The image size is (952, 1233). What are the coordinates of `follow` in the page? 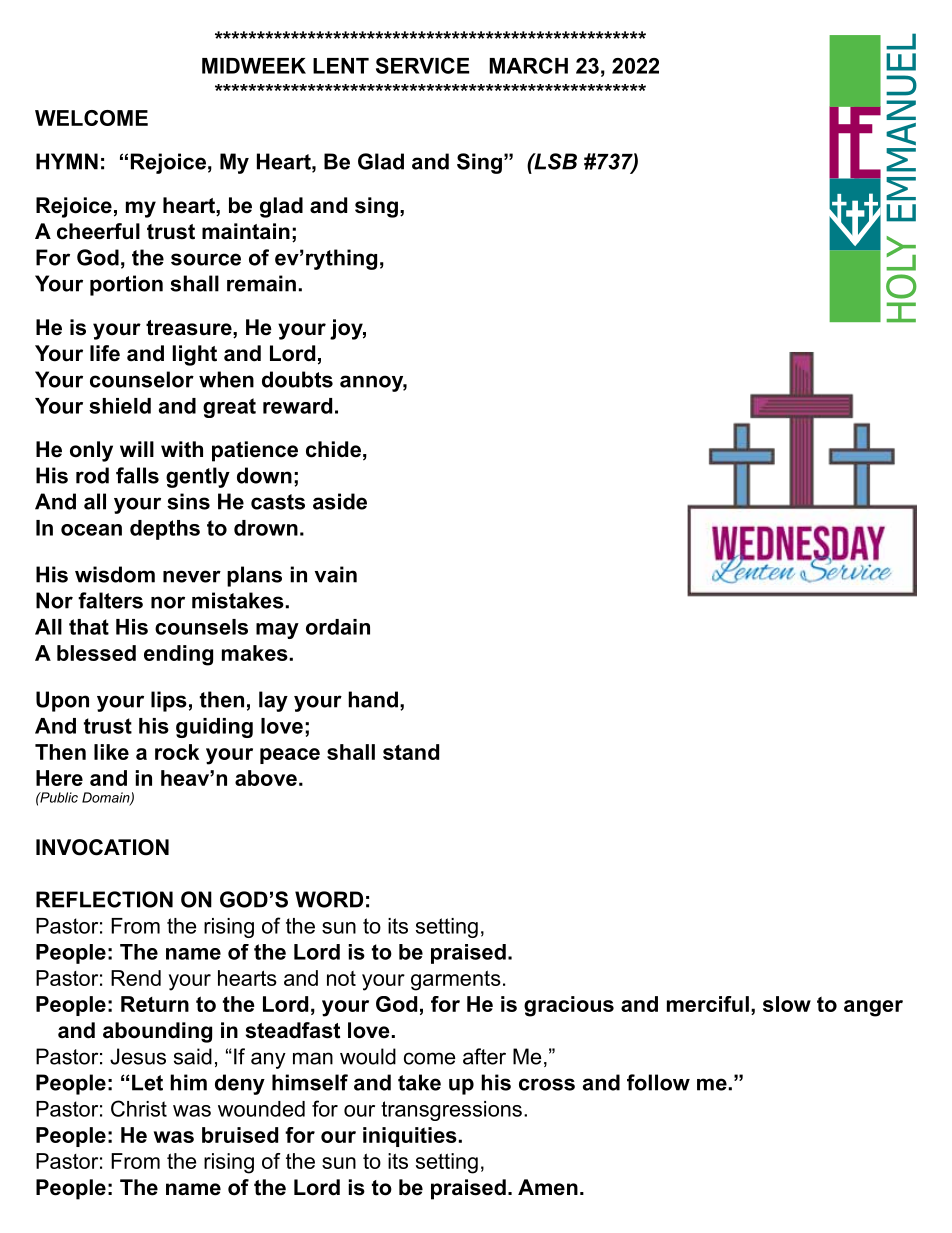 It's located at (658, 1082).
